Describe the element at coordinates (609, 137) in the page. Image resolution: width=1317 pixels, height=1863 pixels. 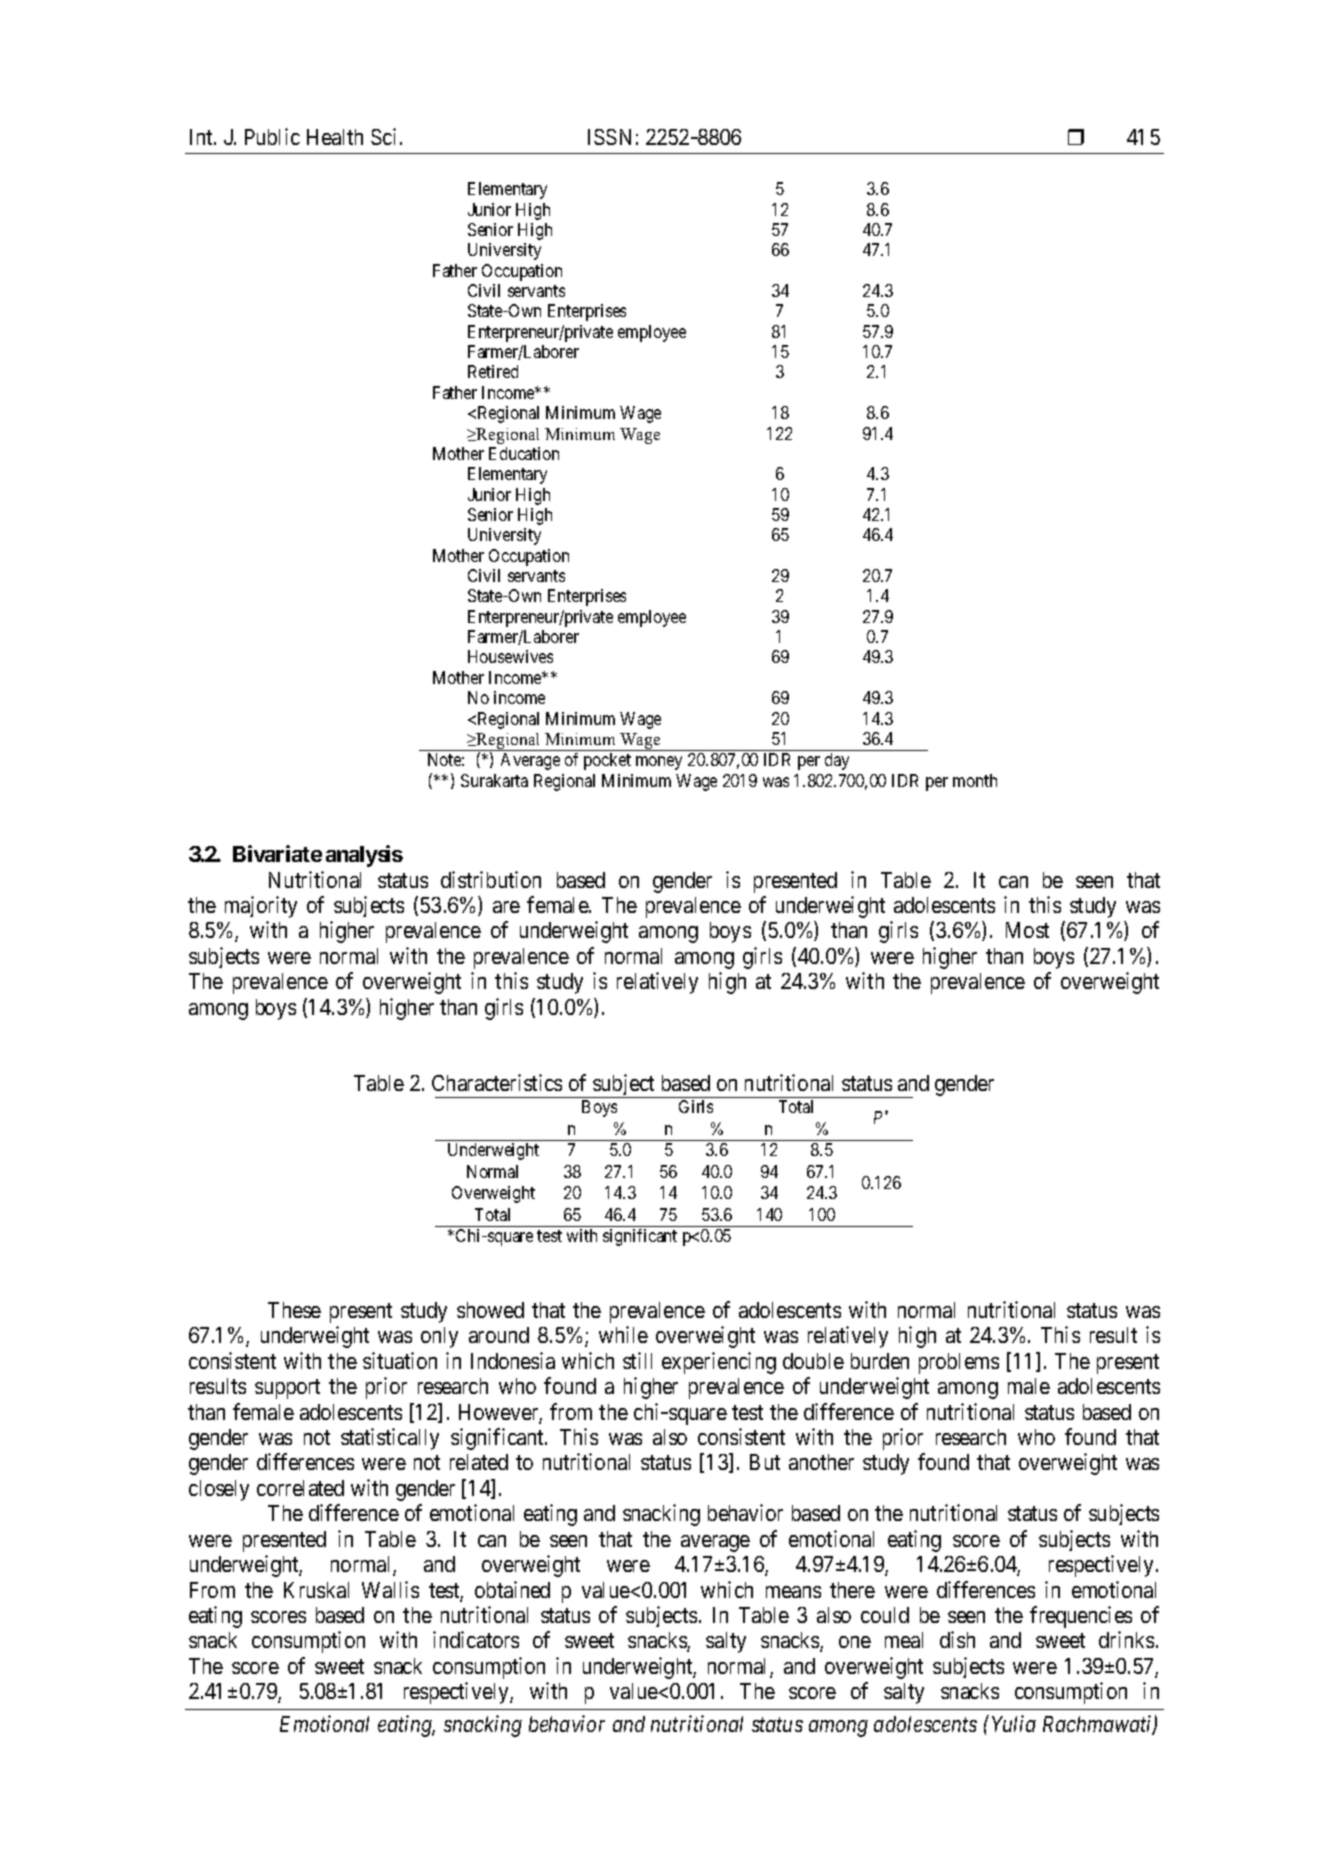
I see `ISSN` at that location.
